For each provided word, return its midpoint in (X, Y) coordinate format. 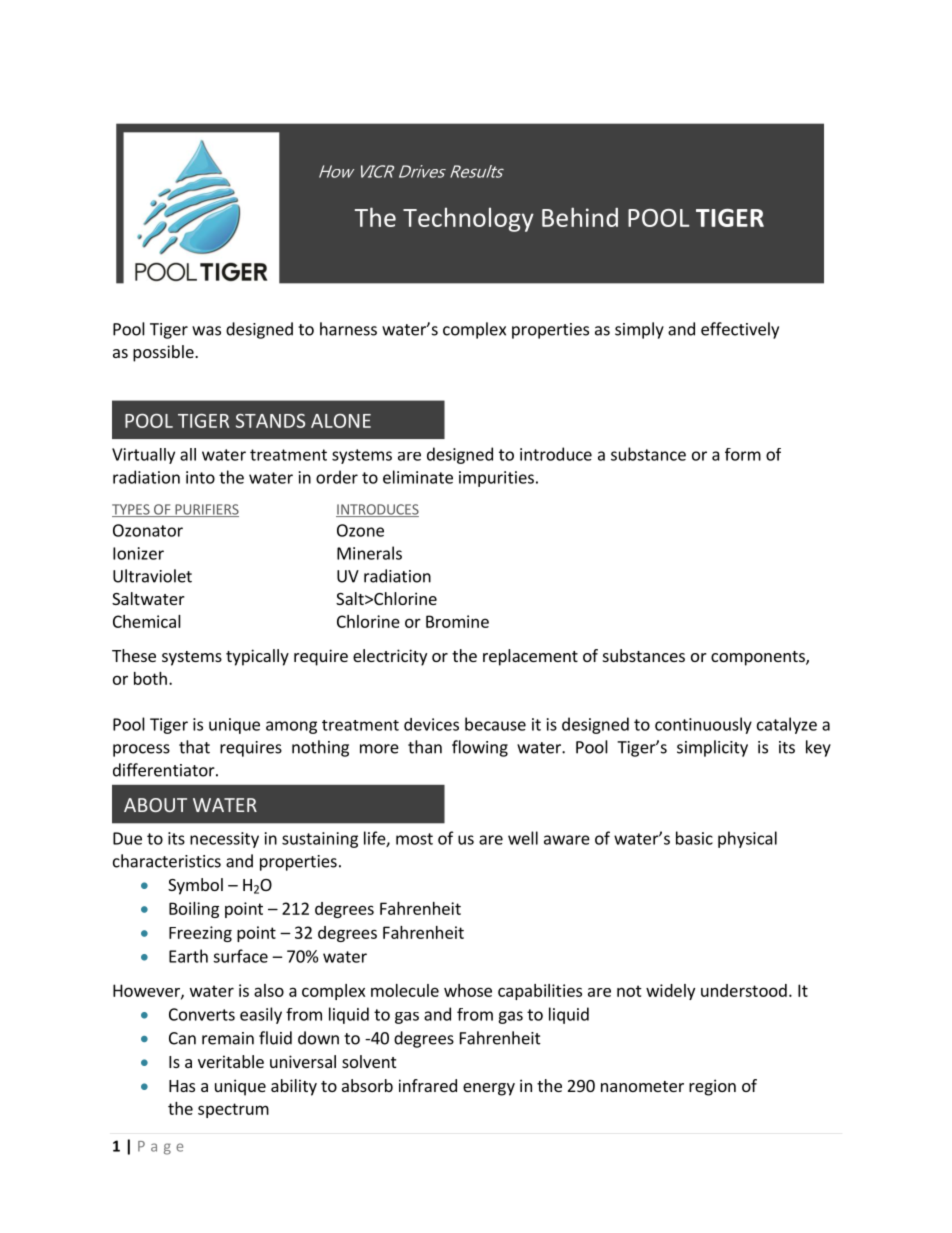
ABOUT (155, 805)
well (523, 838)
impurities (496, 479)
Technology (468, 219)
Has (182, 1086)
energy (489, 1089)
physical (747, 839)
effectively (740, 330)
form (743, 454)
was (206, 331)
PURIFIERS (206, 510)
